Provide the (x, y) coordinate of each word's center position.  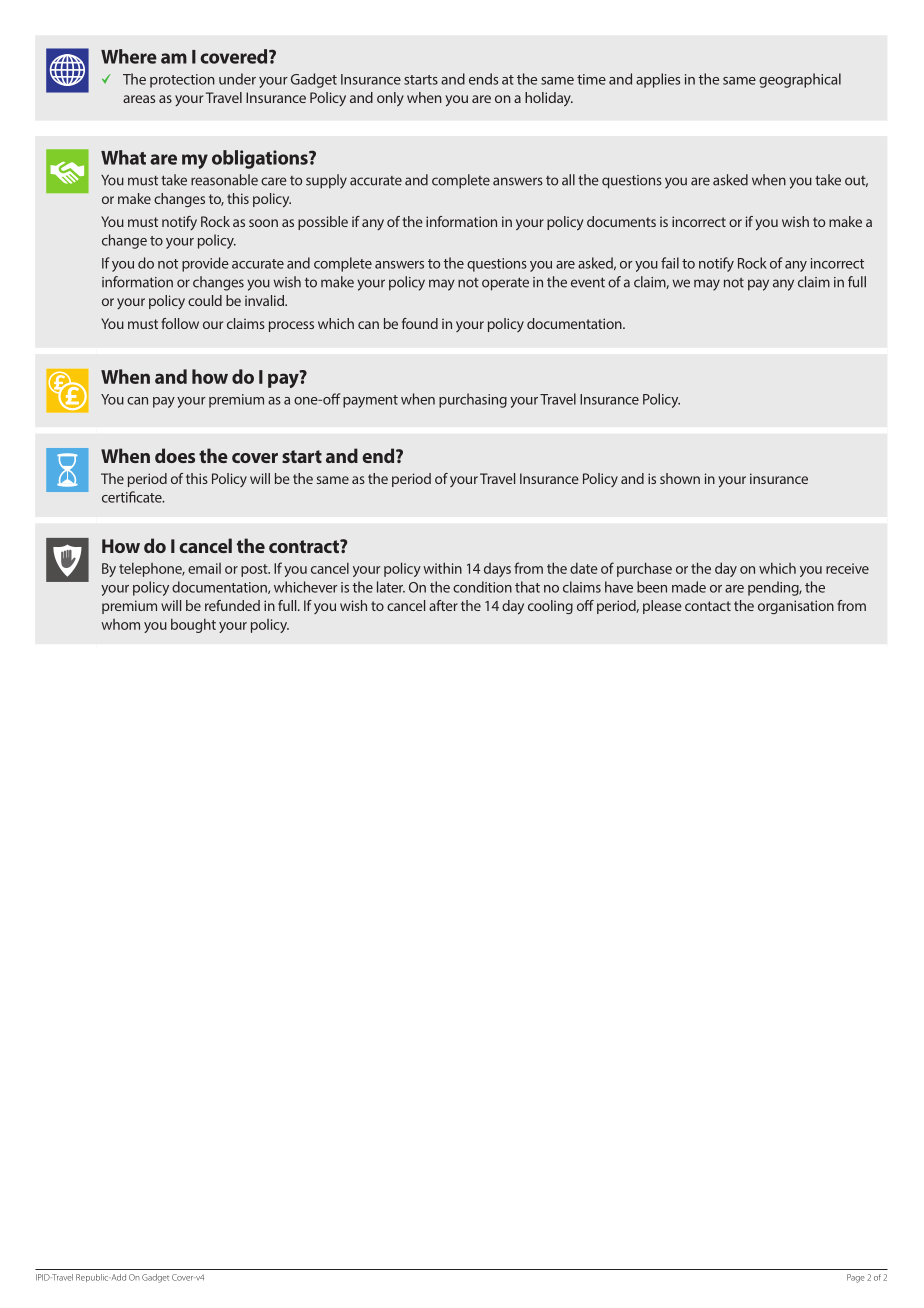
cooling (550, 607)
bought (193, 625)
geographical (800, 80)
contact (708, 606)
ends (483, 79)
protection (182, 81)
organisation (796, 607)
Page (856, 1278)
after (443, 605)
